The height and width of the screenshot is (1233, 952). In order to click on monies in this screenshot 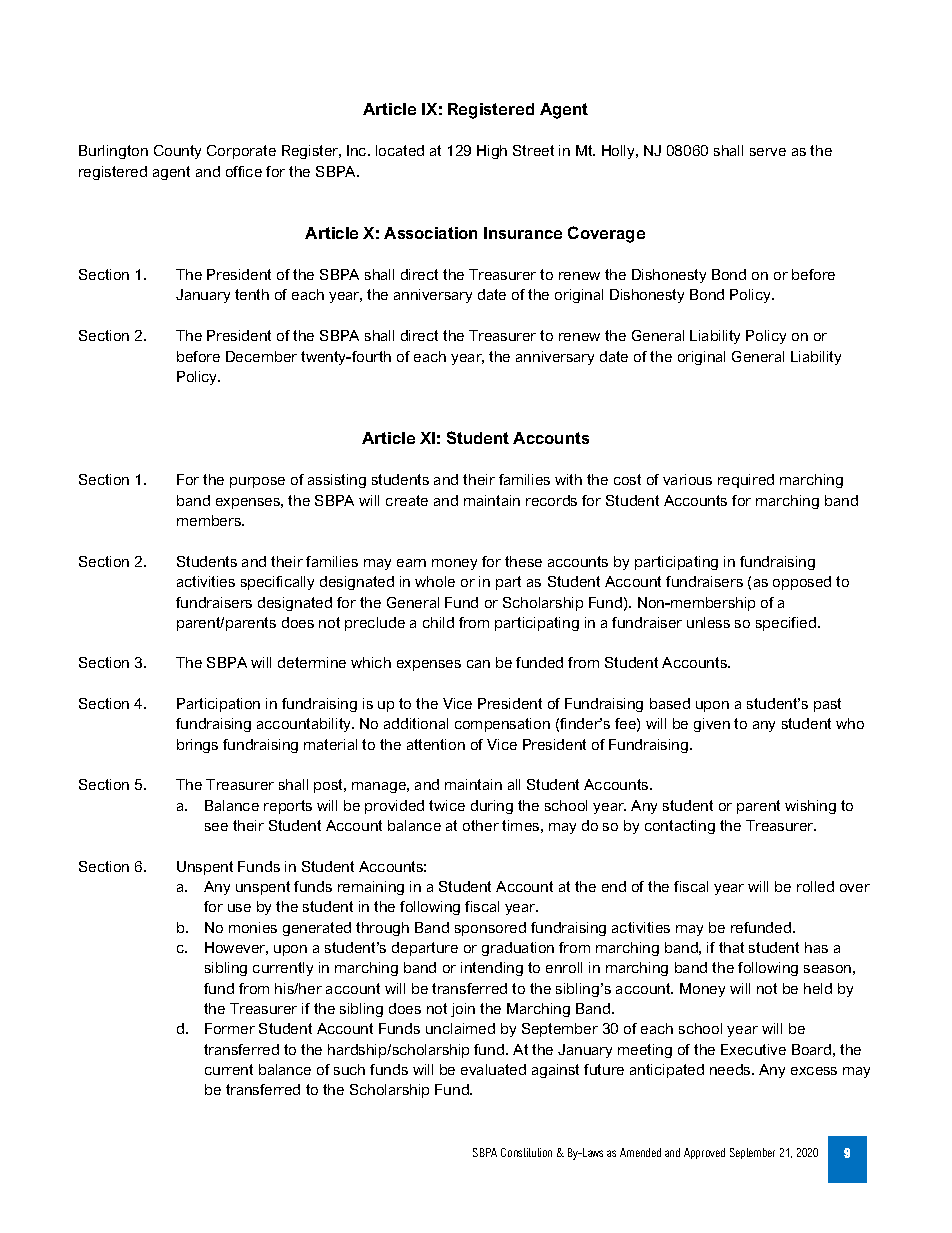, I will do `click(253, 927)`.
